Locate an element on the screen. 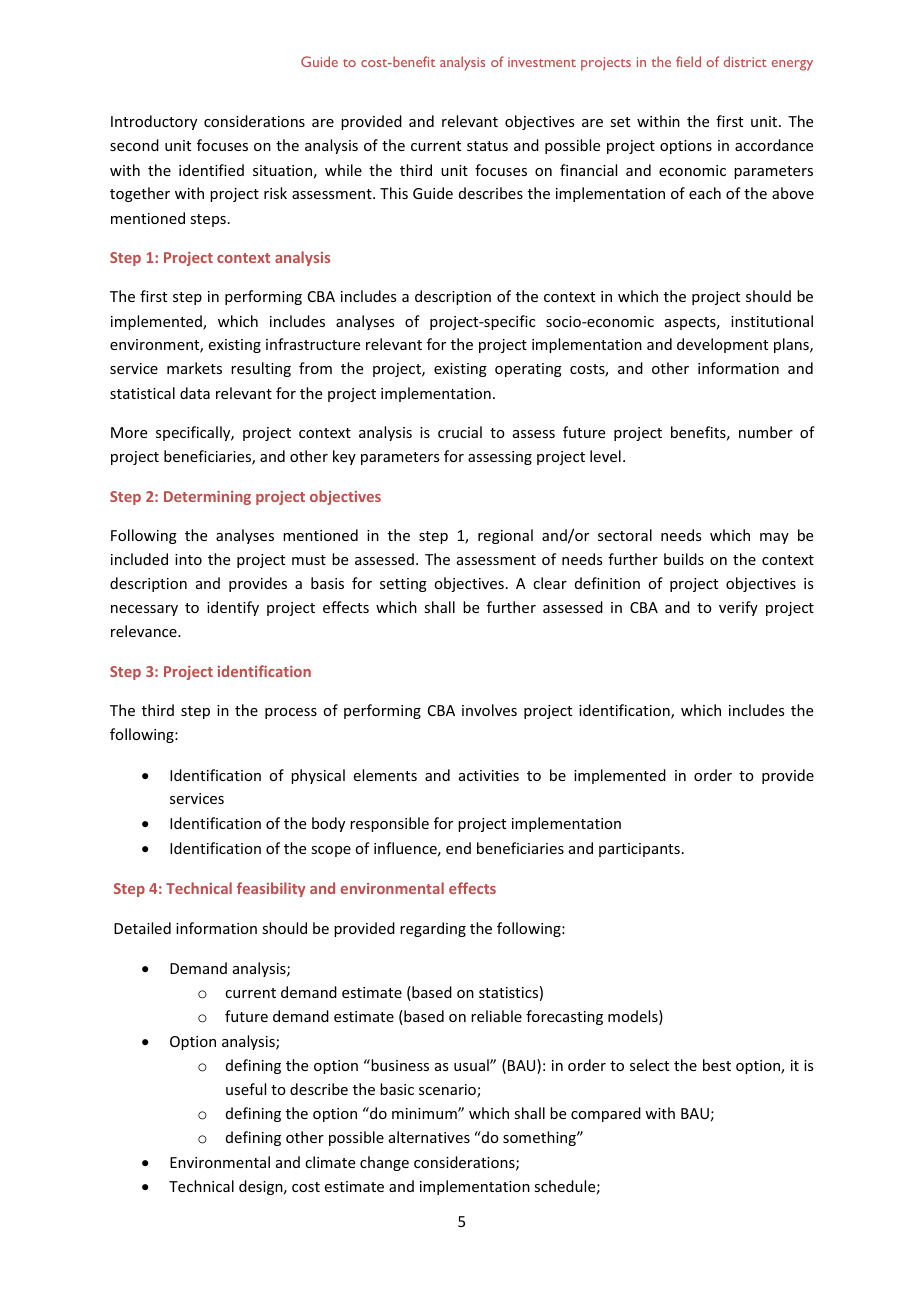  status is located at coordinates (487, 146).
